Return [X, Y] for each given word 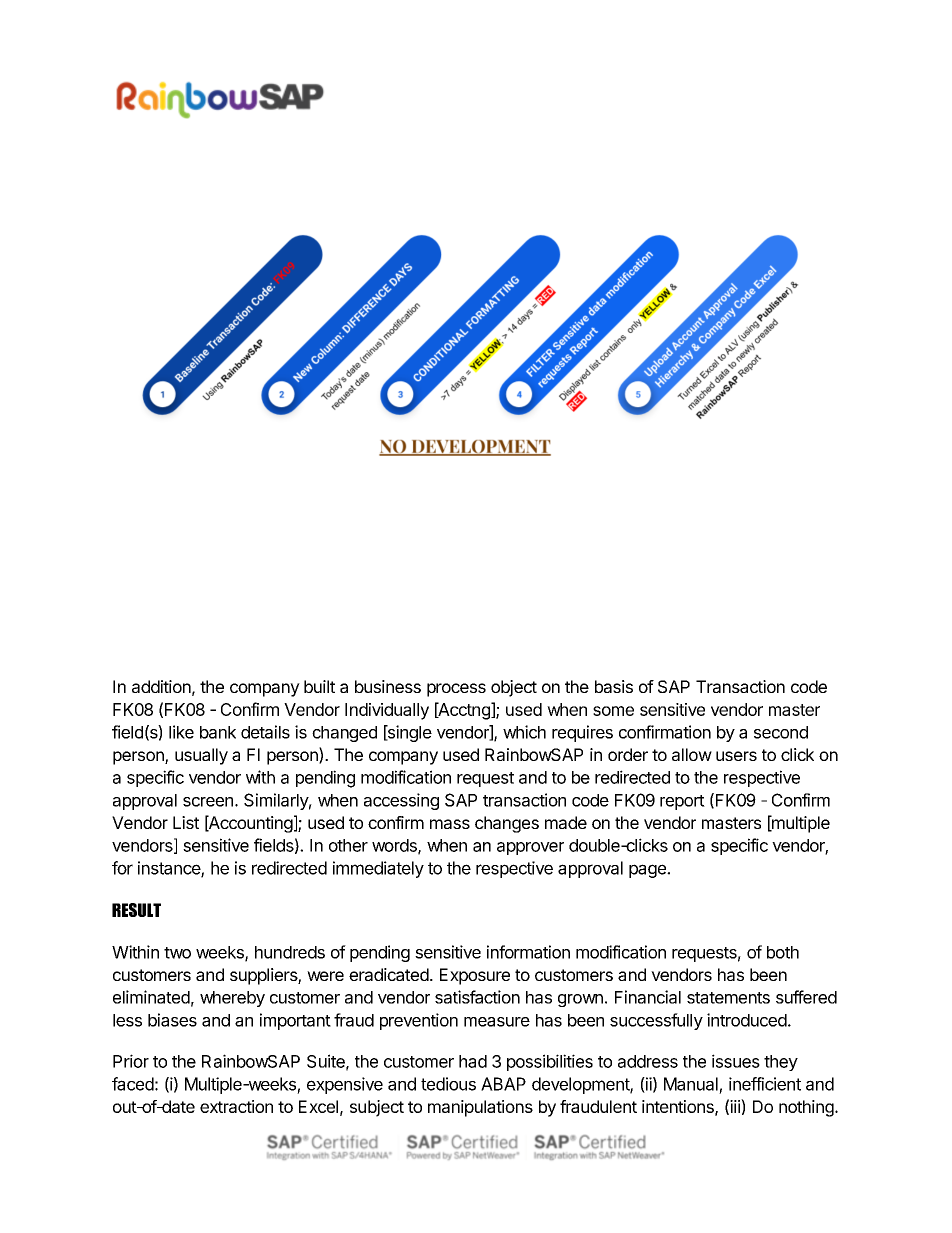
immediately [378, 869]
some [613, 711]
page [648, 871]
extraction [236, 1106]
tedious [448, 1084]
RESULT [136, 910]
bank [218, 732]
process [456, 690]
